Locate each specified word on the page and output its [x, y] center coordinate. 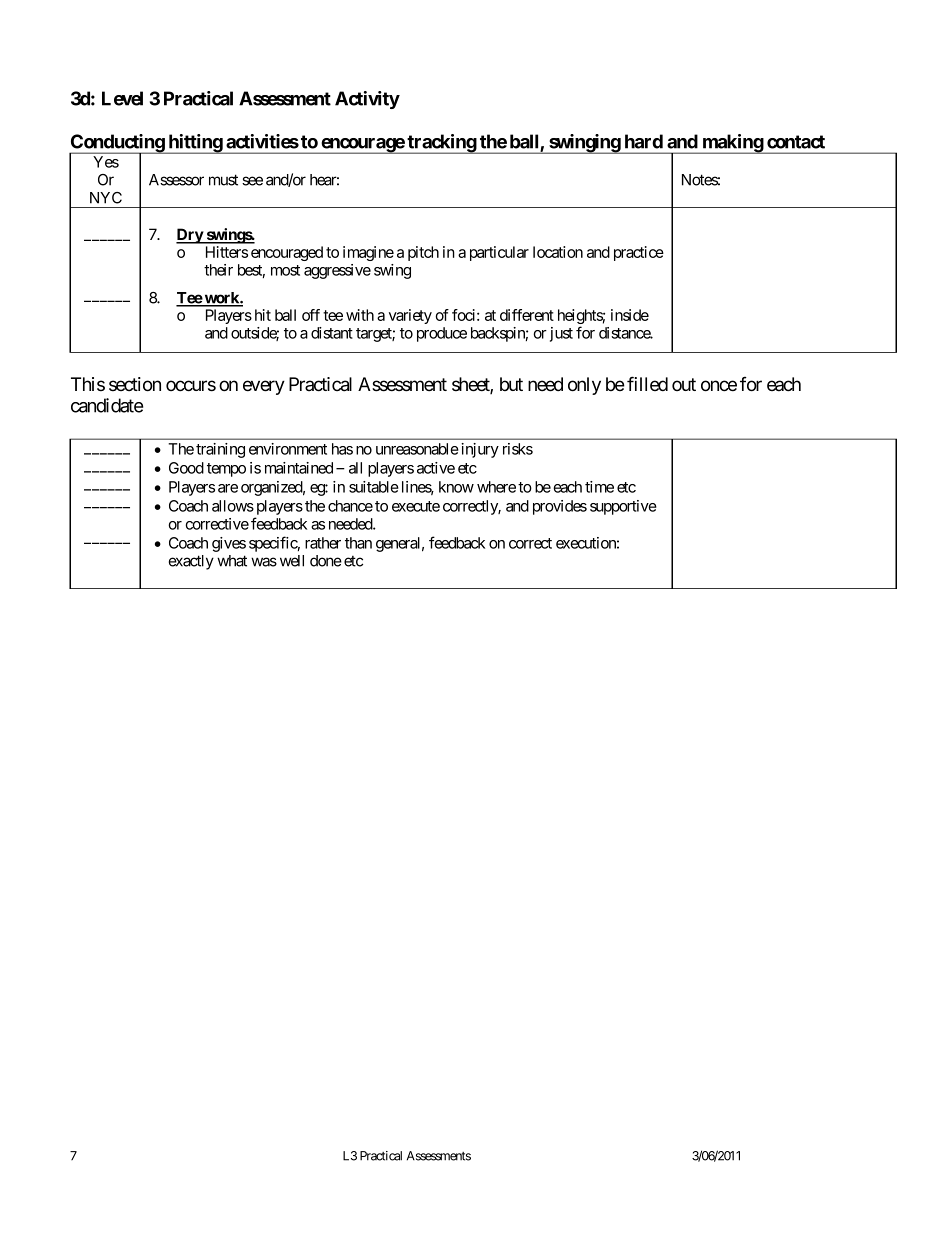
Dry [190, 236]
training [220, 450]
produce [442, 334]
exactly [191, 562]
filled [647, 383]
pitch [423, 253]
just [561, 334]
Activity [367, 100]
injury [480, 450]
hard [644, 141]
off [311, 315]
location [558, 252]
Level [122, 98]
